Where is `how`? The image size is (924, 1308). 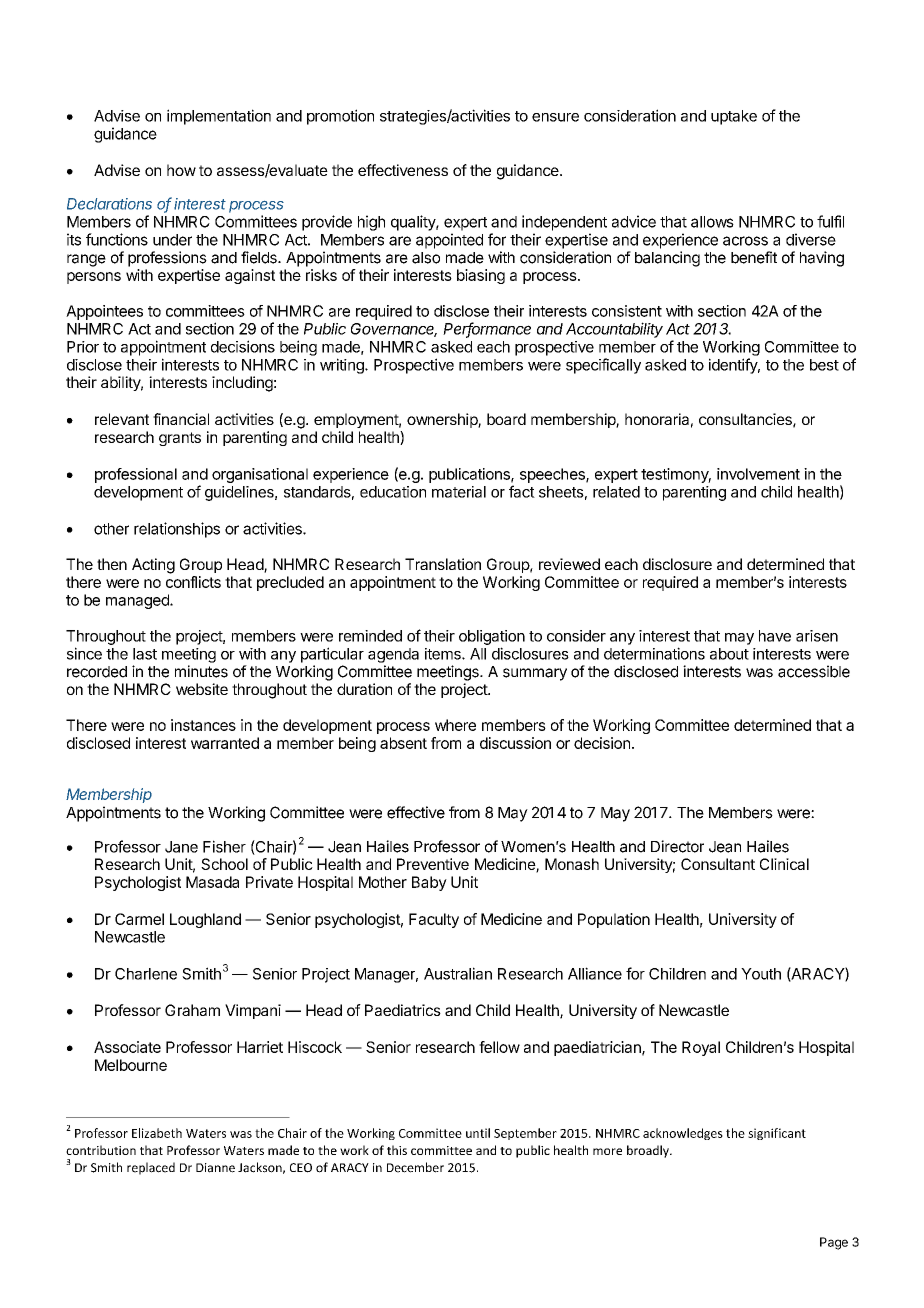
how is located at coordinates (181, 170).
